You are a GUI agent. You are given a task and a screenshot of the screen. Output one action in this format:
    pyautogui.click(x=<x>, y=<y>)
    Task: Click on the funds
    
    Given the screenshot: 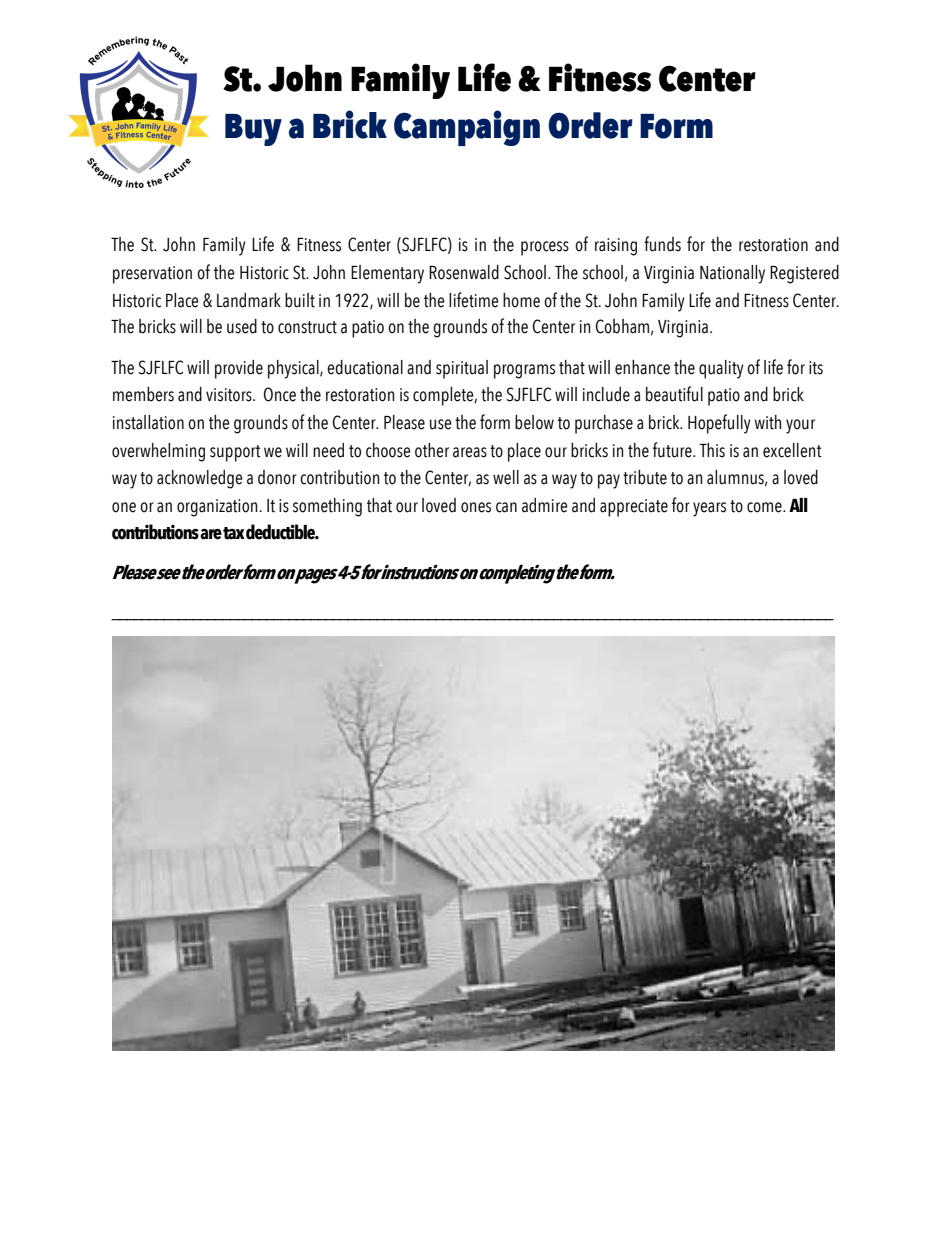 What is the action you would take?
    pyautogui.click(x=662, y=244)
